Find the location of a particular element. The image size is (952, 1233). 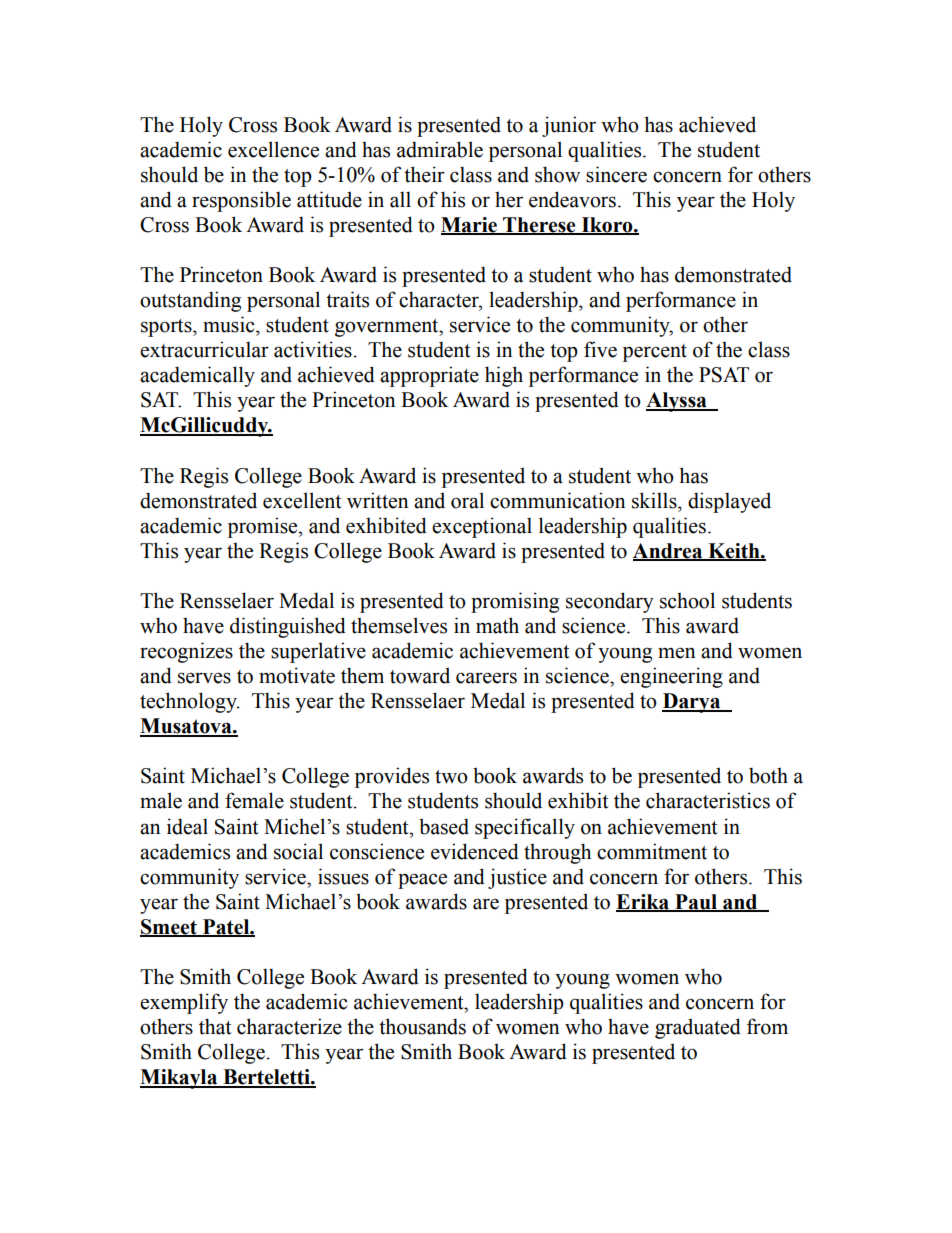

that is located at coordinates (215, 1026).
